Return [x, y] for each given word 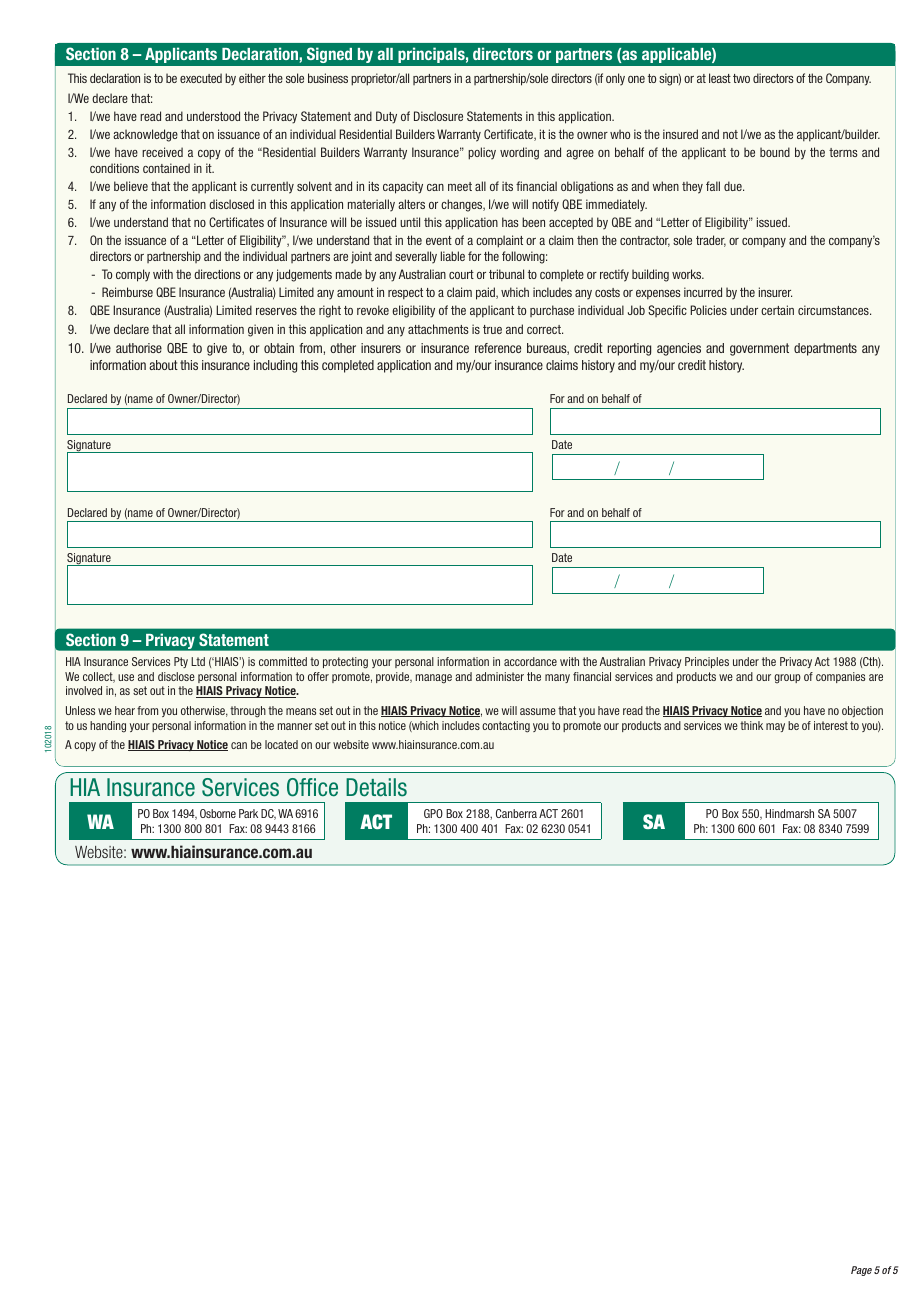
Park [248, 813]
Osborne [218, 813]
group [787, 678]
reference [498, 348]
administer [500, 676]
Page [861, 1271]
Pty [181, 662]
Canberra [516, 813]
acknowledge [145, 135]
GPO [433, 813]
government [759, 349]
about [163, 365]
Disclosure [438, 116]
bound [775, 152]
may [775, 727]
